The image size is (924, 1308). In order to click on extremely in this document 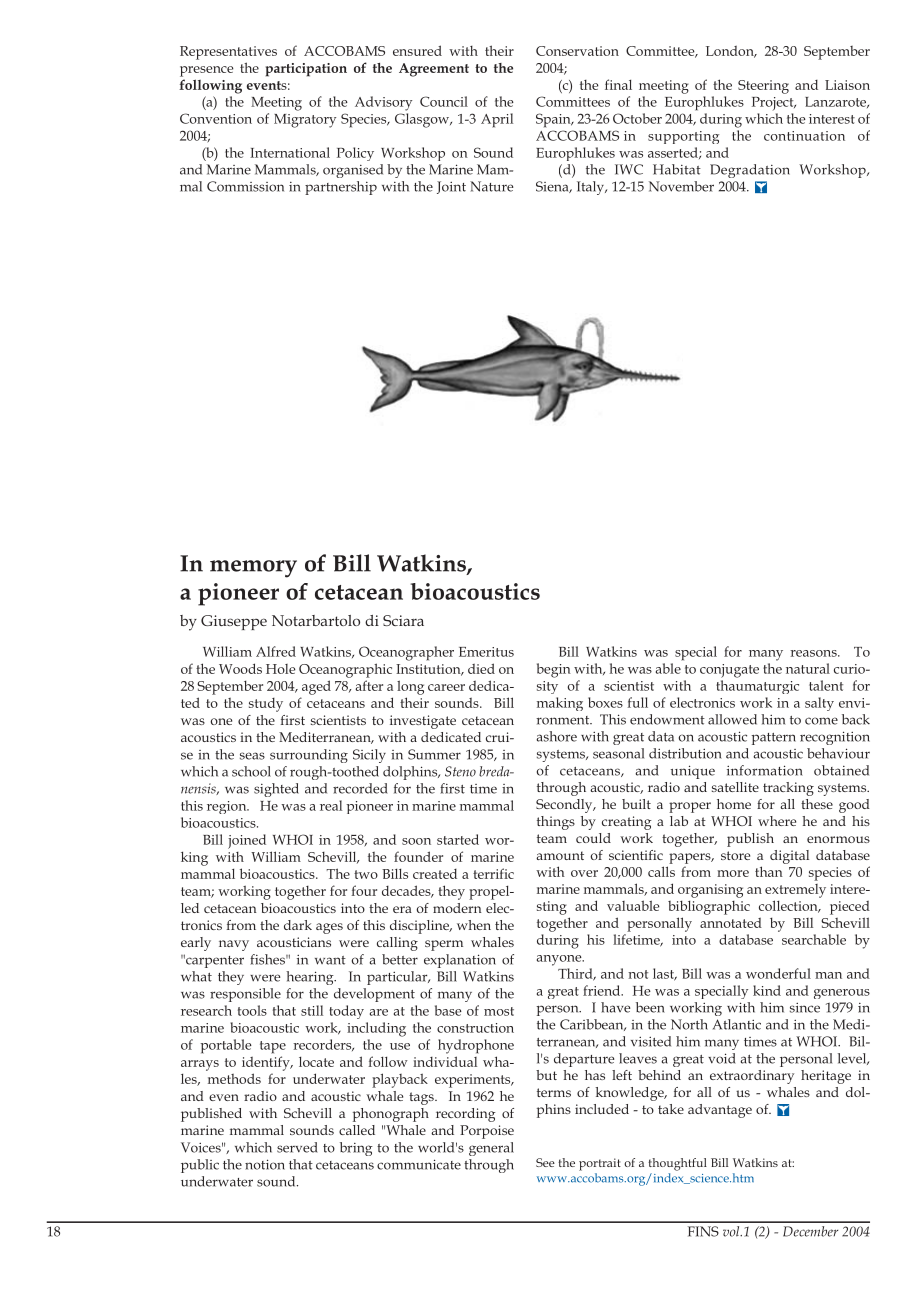, I will do `click(795, 891)`.
